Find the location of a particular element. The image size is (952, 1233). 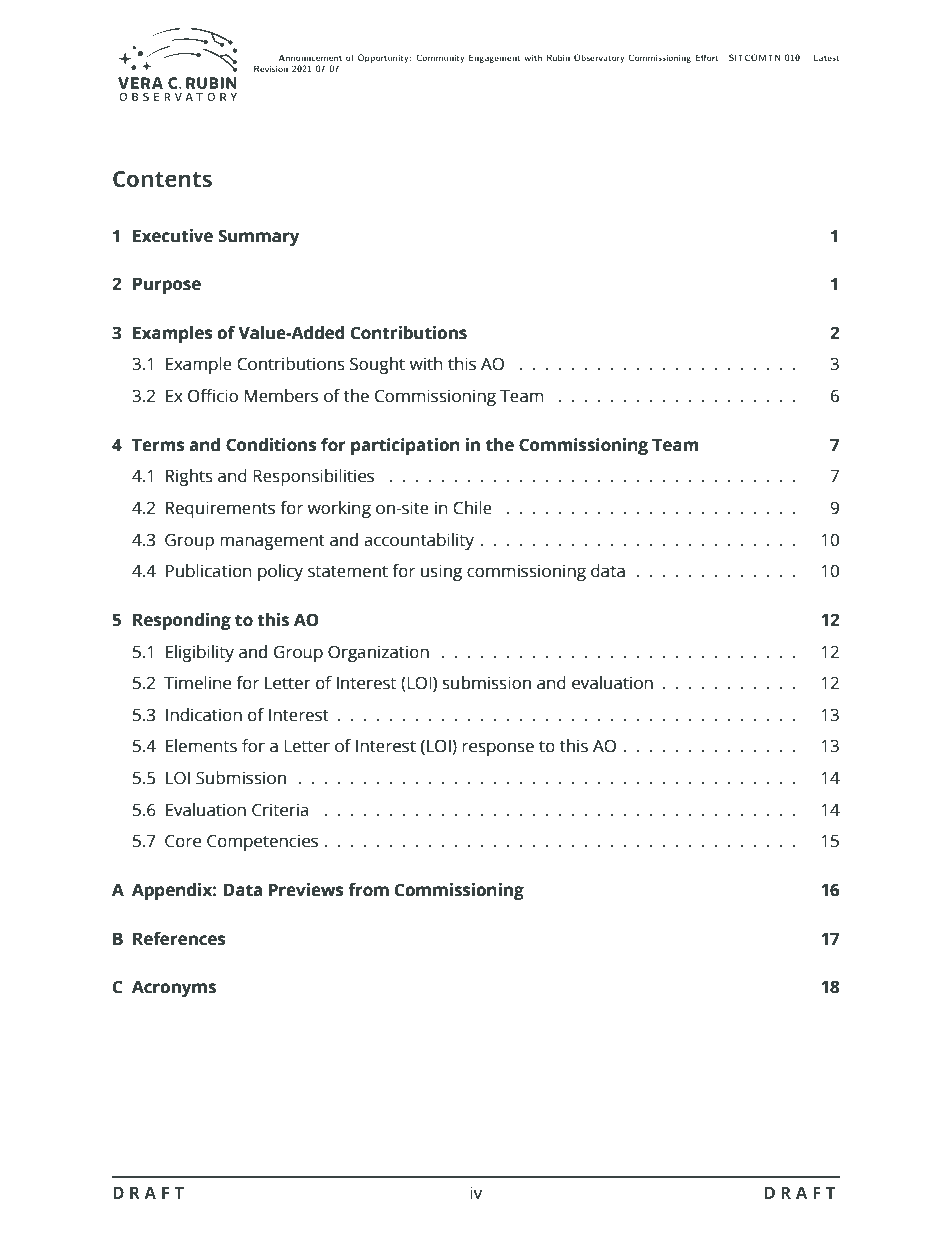

Revision is located at coordinates (271, 68).
